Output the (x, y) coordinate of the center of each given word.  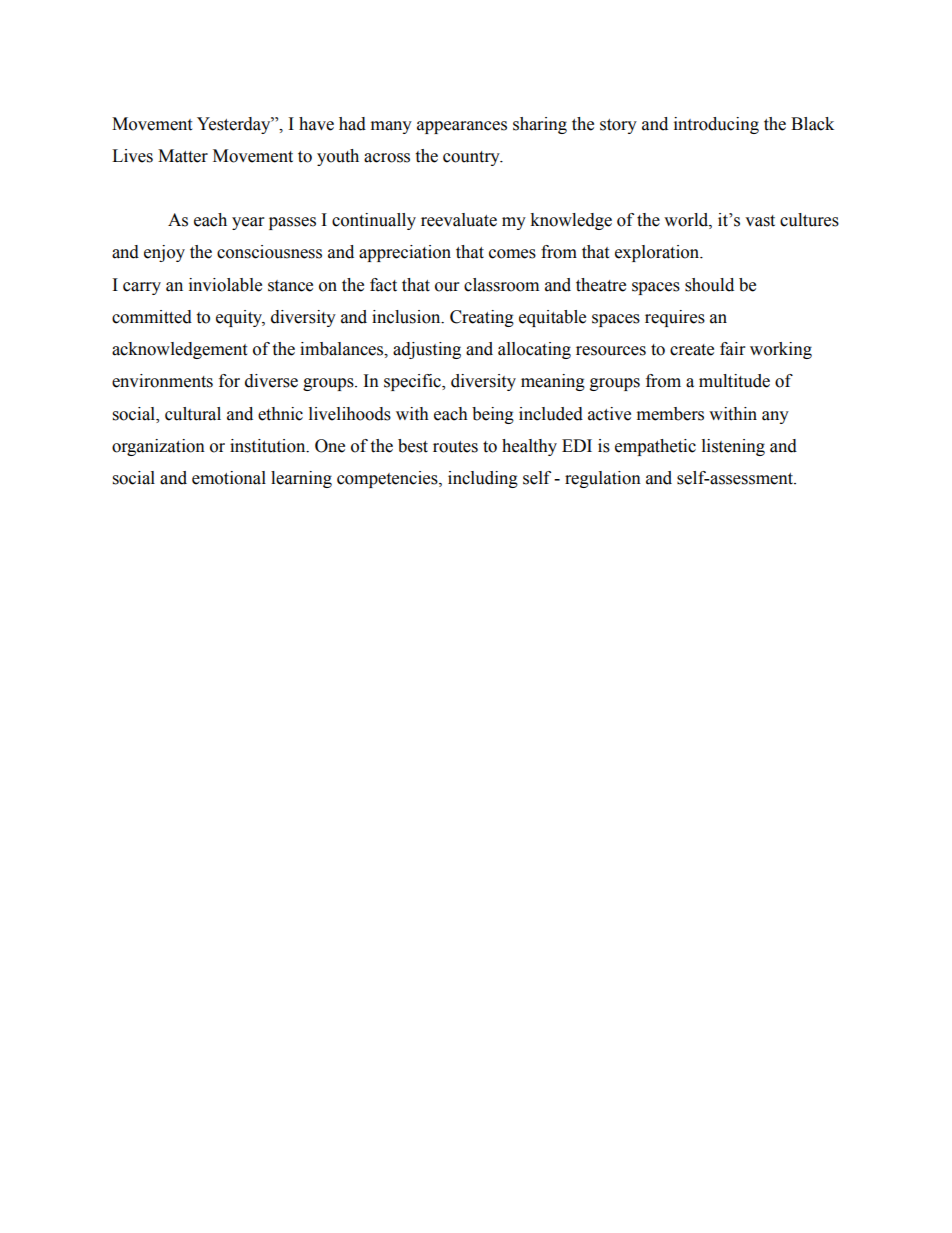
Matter (183, 156)
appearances (462, 127)
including (483, 479)
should (709, 285)
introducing (716, 125)
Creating (482, 318)
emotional (229, 478)
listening (733, 447)
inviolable (225, 285)
